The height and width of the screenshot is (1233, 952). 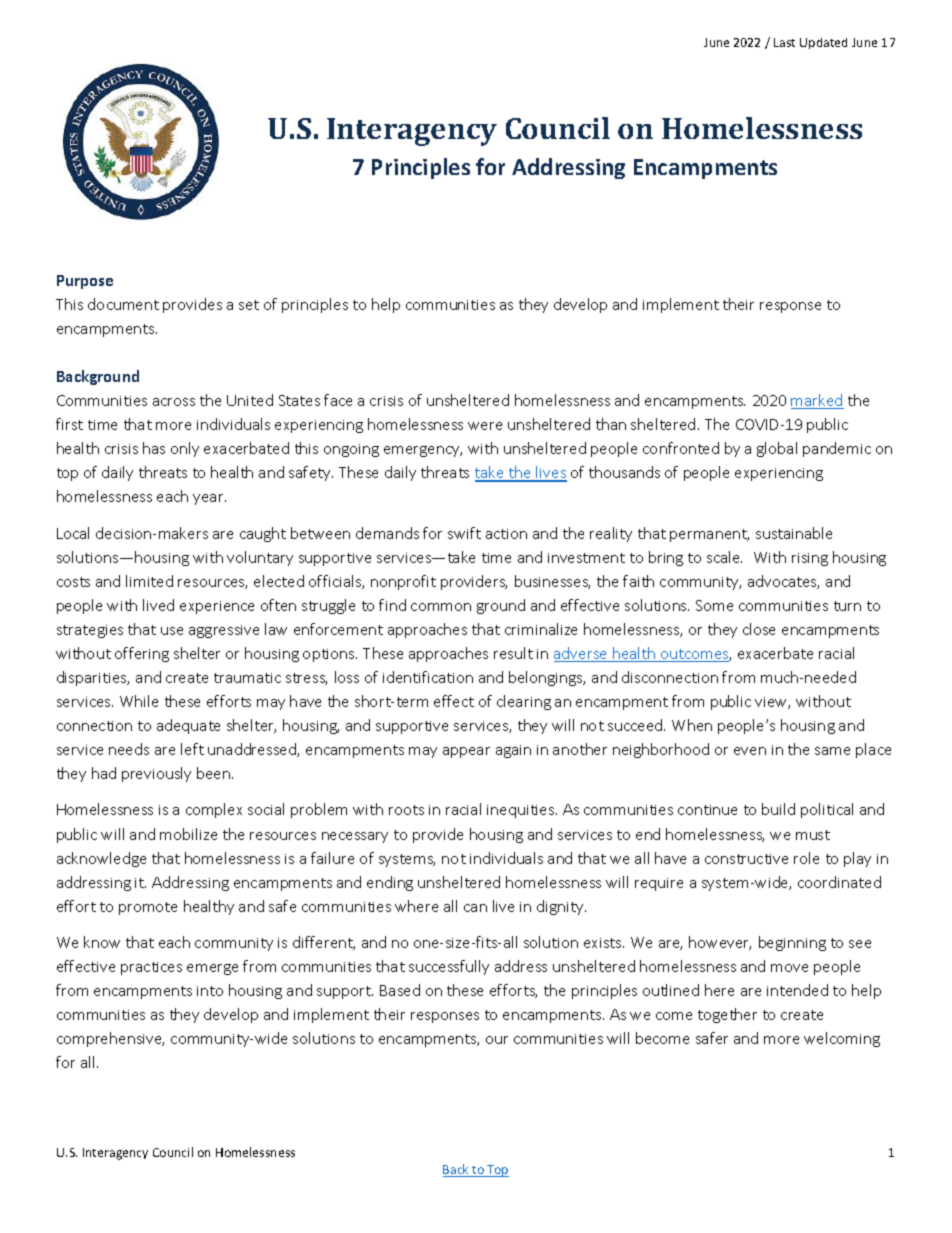 What do you see at coordinates (449, 967) in the screenshot?
I see `successfully` at bounding box center [449, 967].
